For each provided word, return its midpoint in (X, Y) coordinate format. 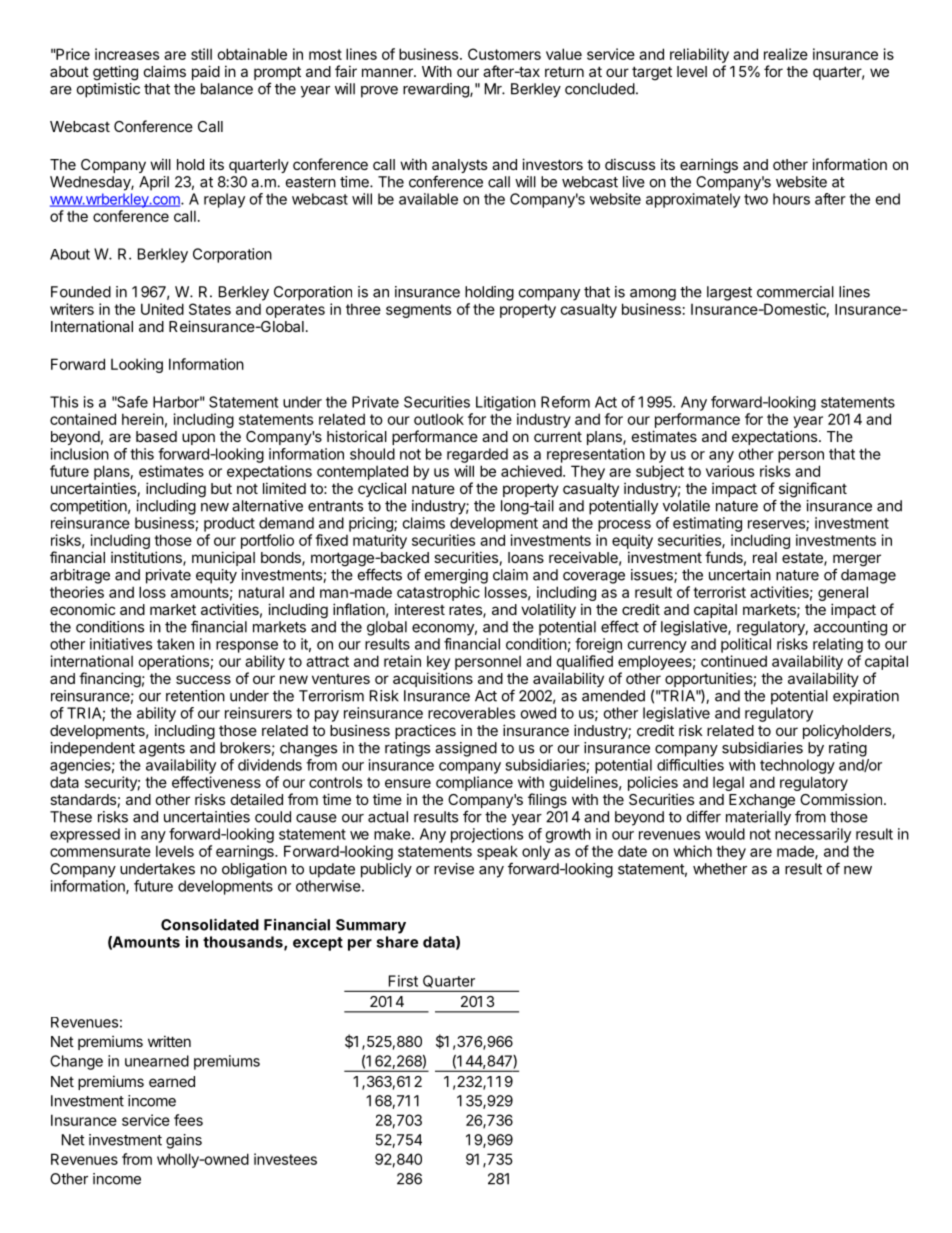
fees (188, 1120)
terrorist (719, 592)
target (652, 73)
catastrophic (438, 593)
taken (175, 644)
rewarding (437, 90)
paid (206, 72)
